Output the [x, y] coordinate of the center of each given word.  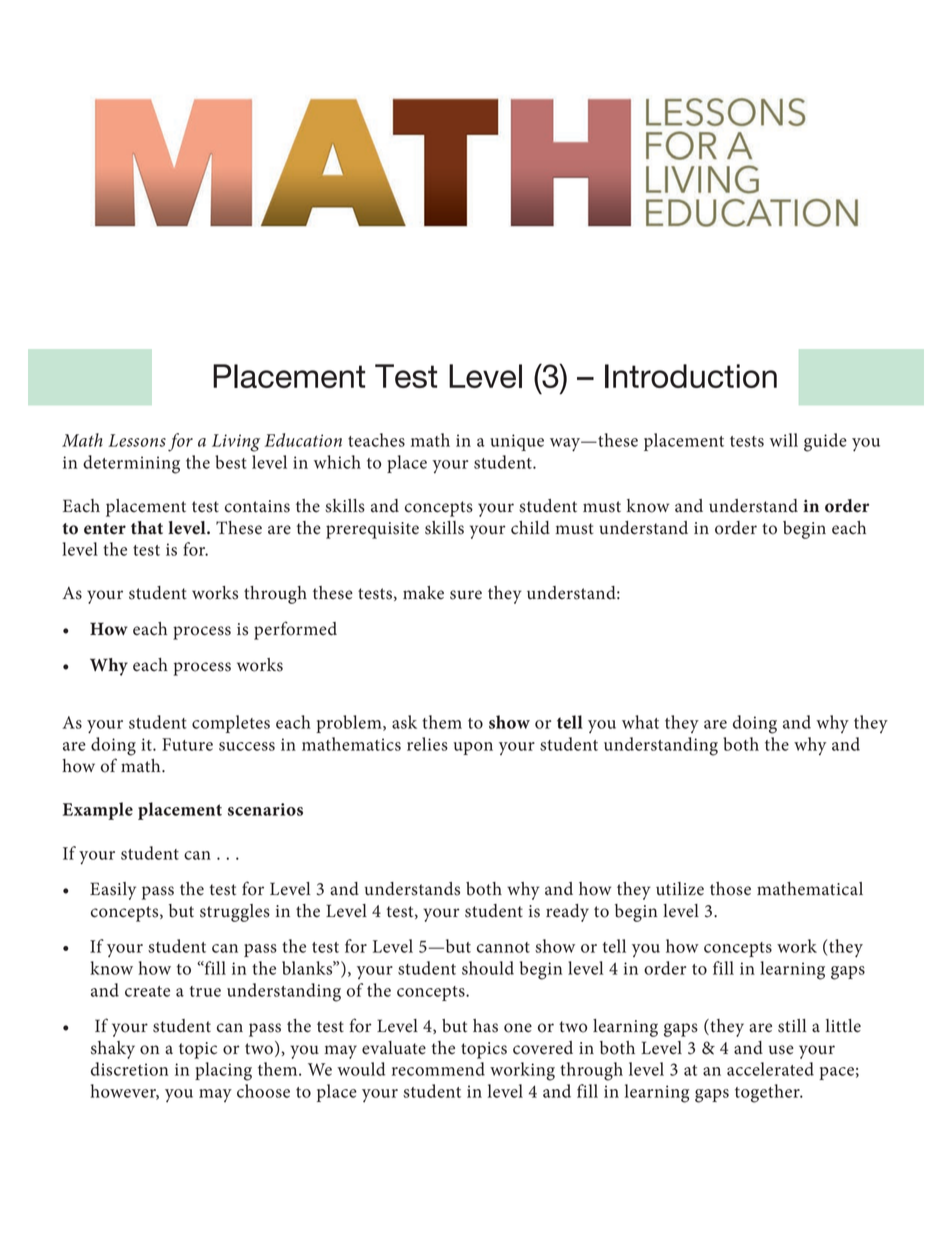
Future [187, 744]
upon [473, 748]
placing [223, 1071]
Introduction [691, 376]
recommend [438, 1069]
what [640, 722]
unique [517, 442]
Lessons [137, 440]
